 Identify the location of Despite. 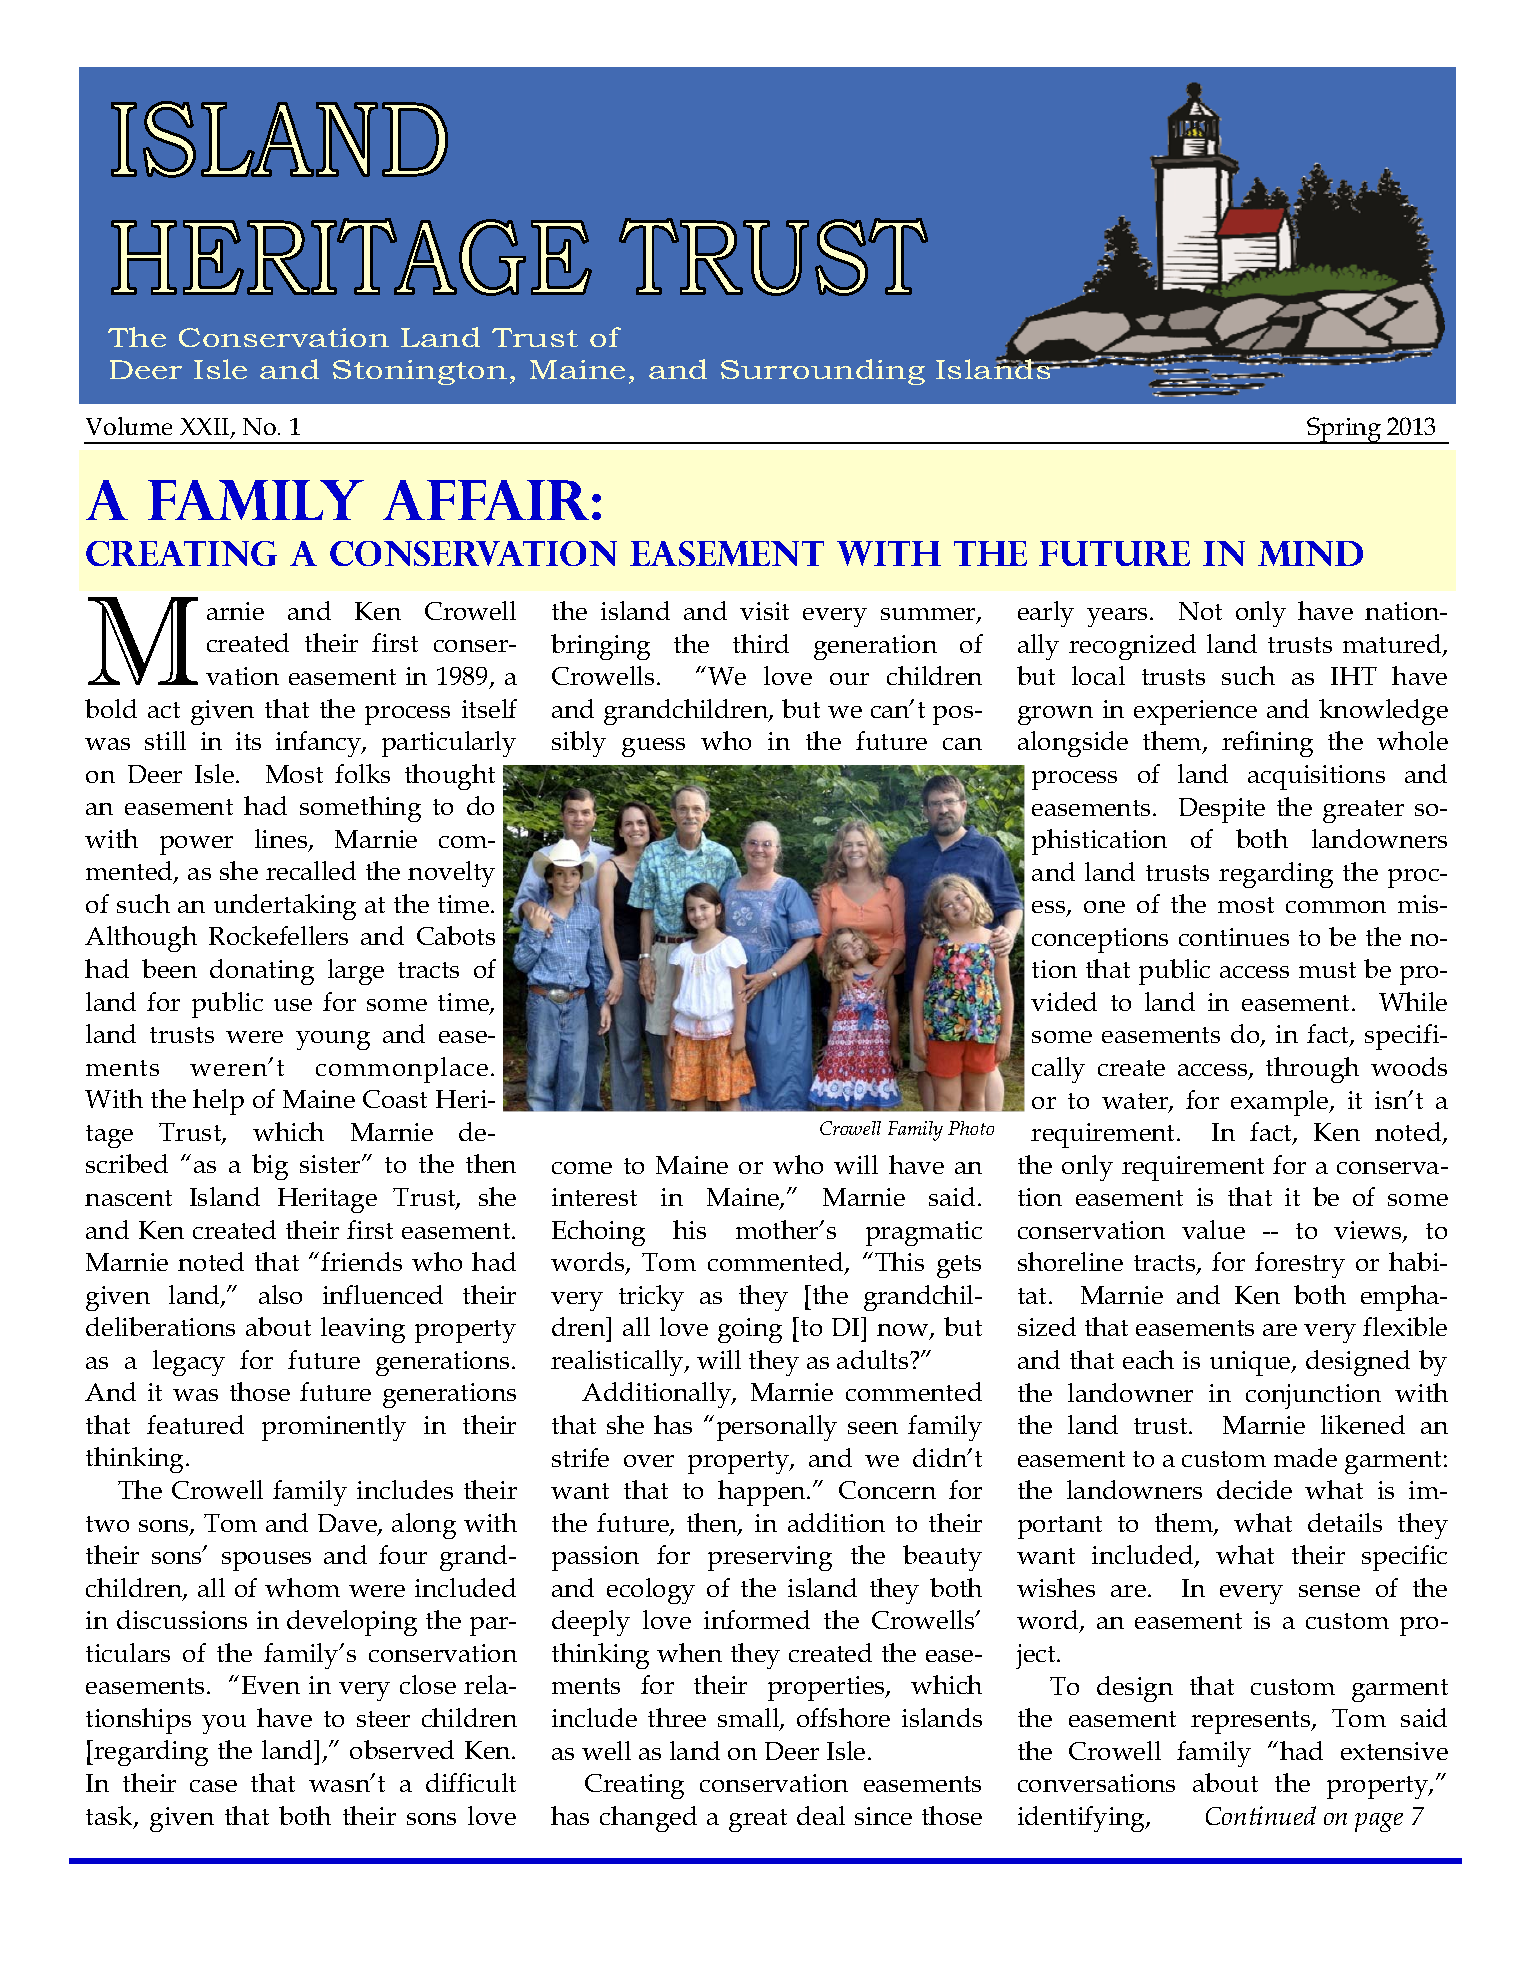
(1222, 810).
